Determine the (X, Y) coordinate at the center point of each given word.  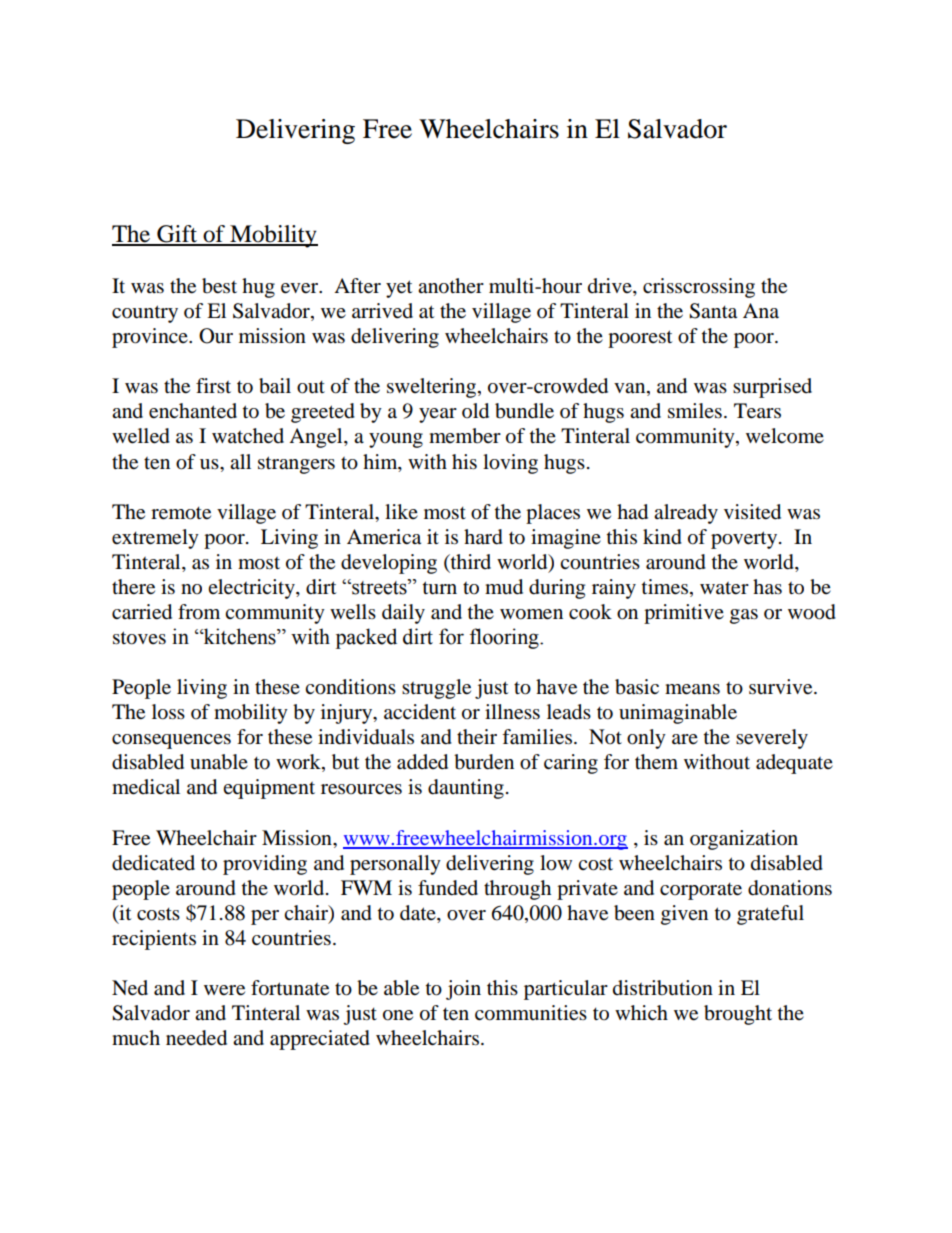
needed (196, 1038)
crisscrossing (699, 288)
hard (483, 537)
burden (484, 762)
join (463, 990)
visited (752, 512)
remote (181, 513)
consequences (171, 741)
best (219, 286)
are (685, 739)
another (451, 286)
